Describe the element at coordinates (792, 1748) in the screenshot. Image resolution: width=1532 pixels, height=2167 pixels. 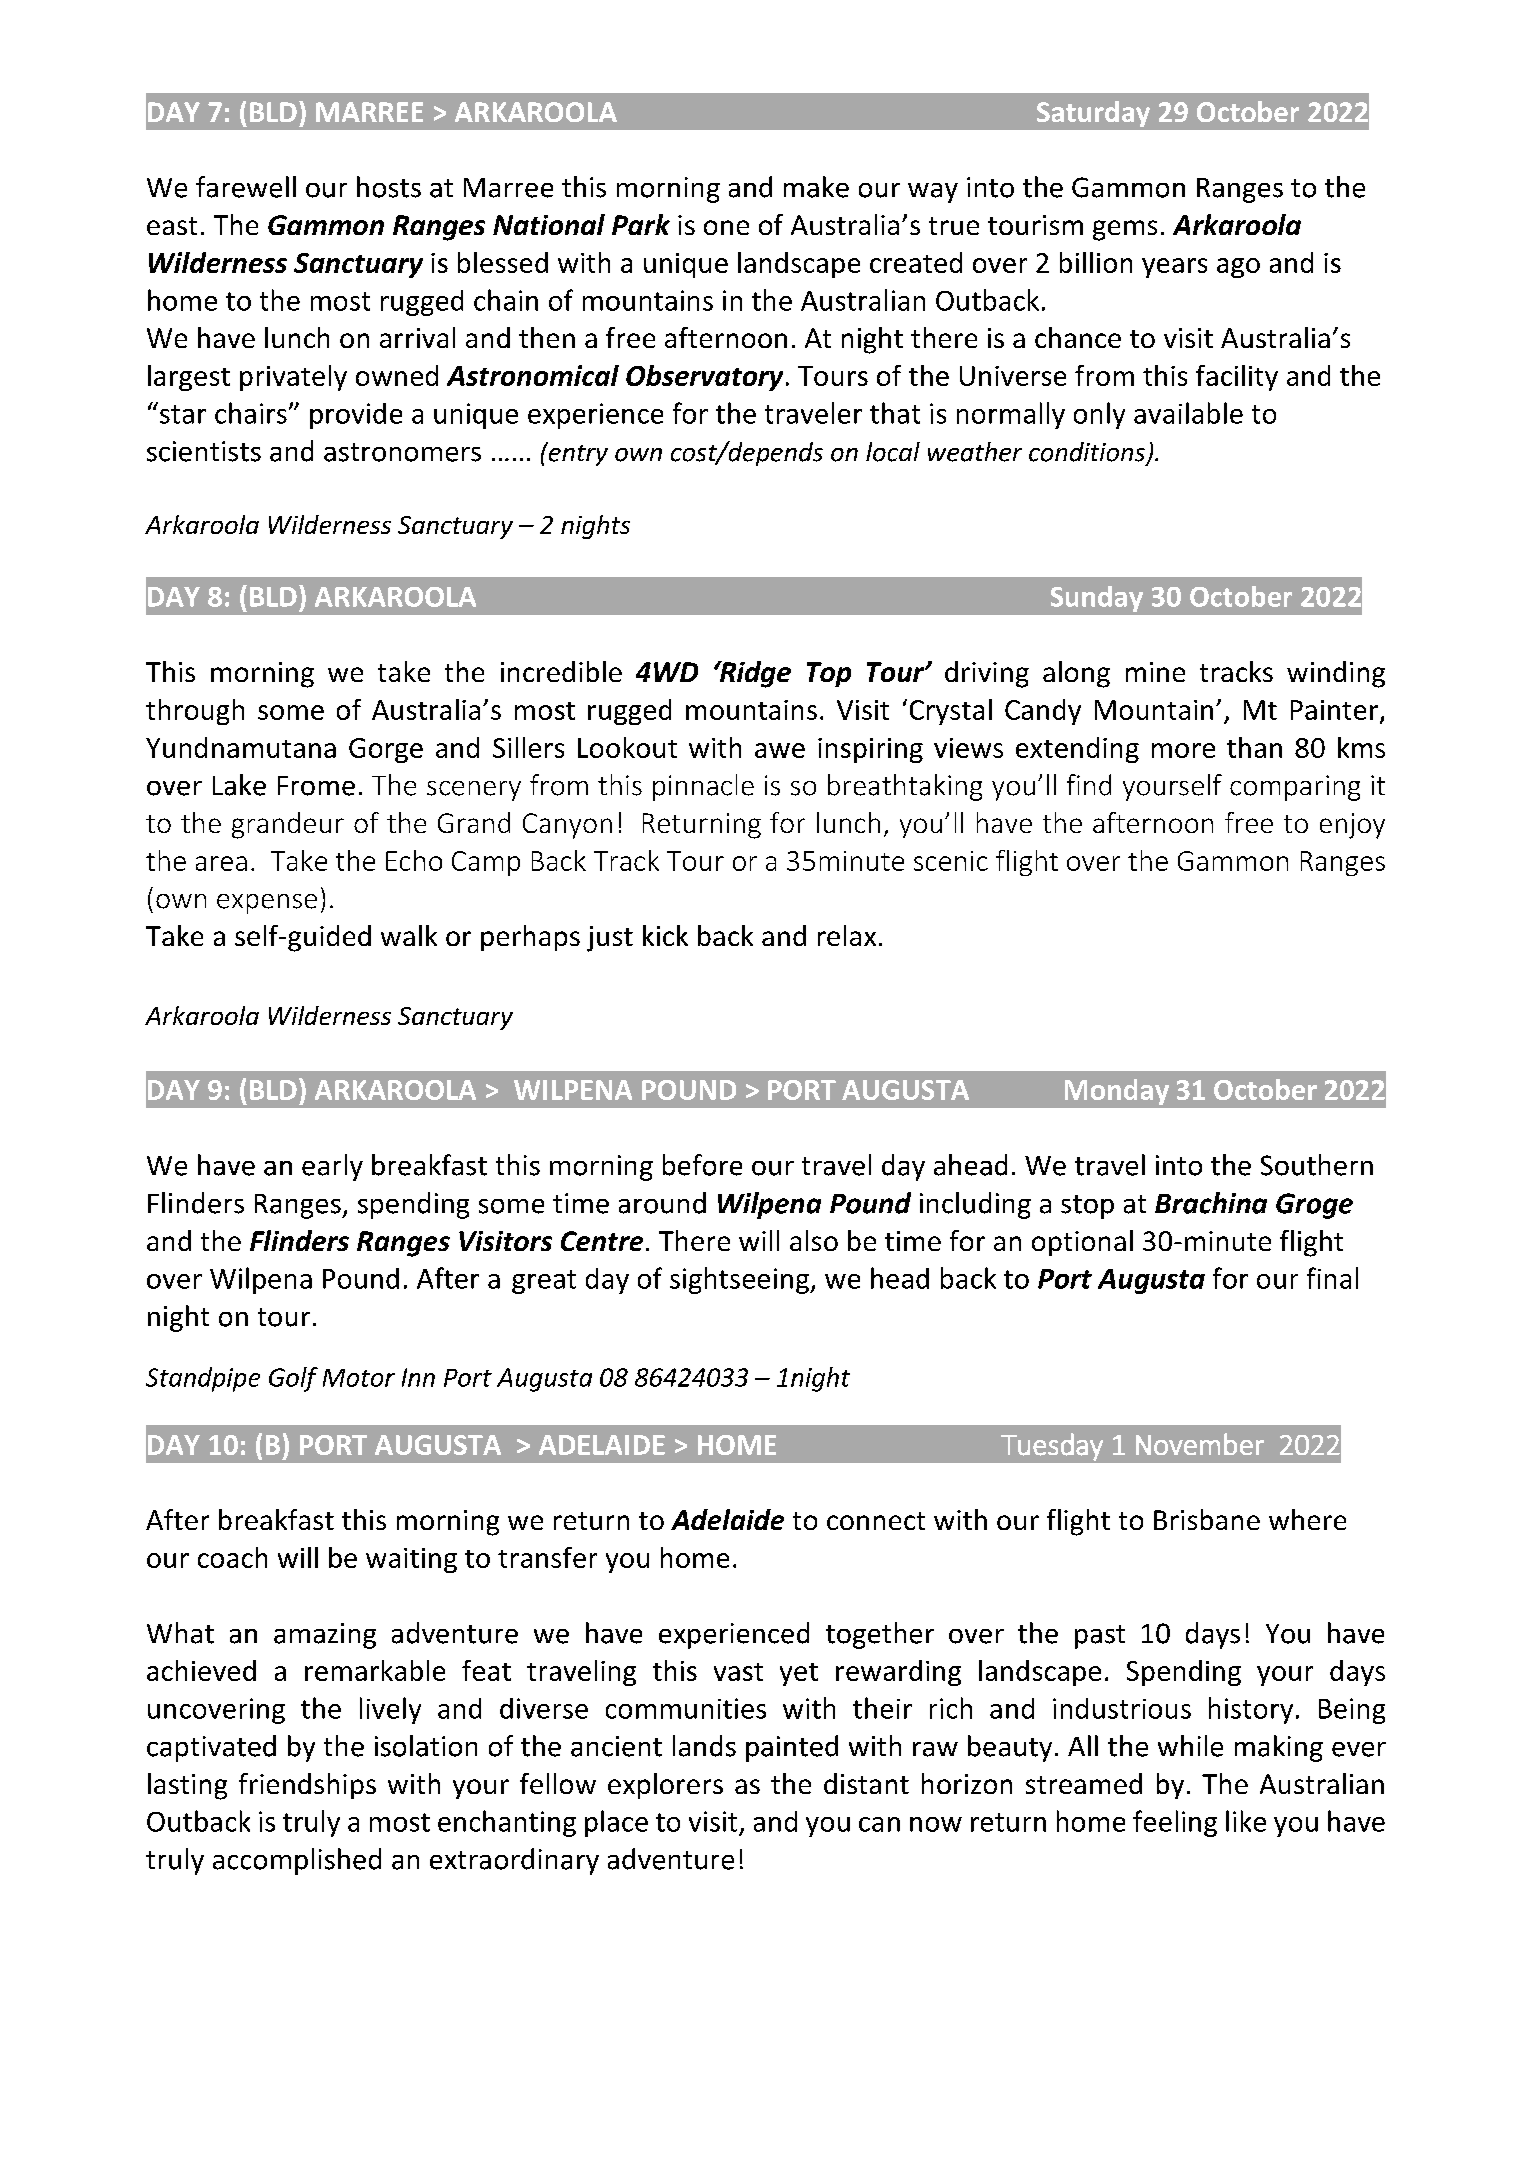
I see `painted` at that location.
